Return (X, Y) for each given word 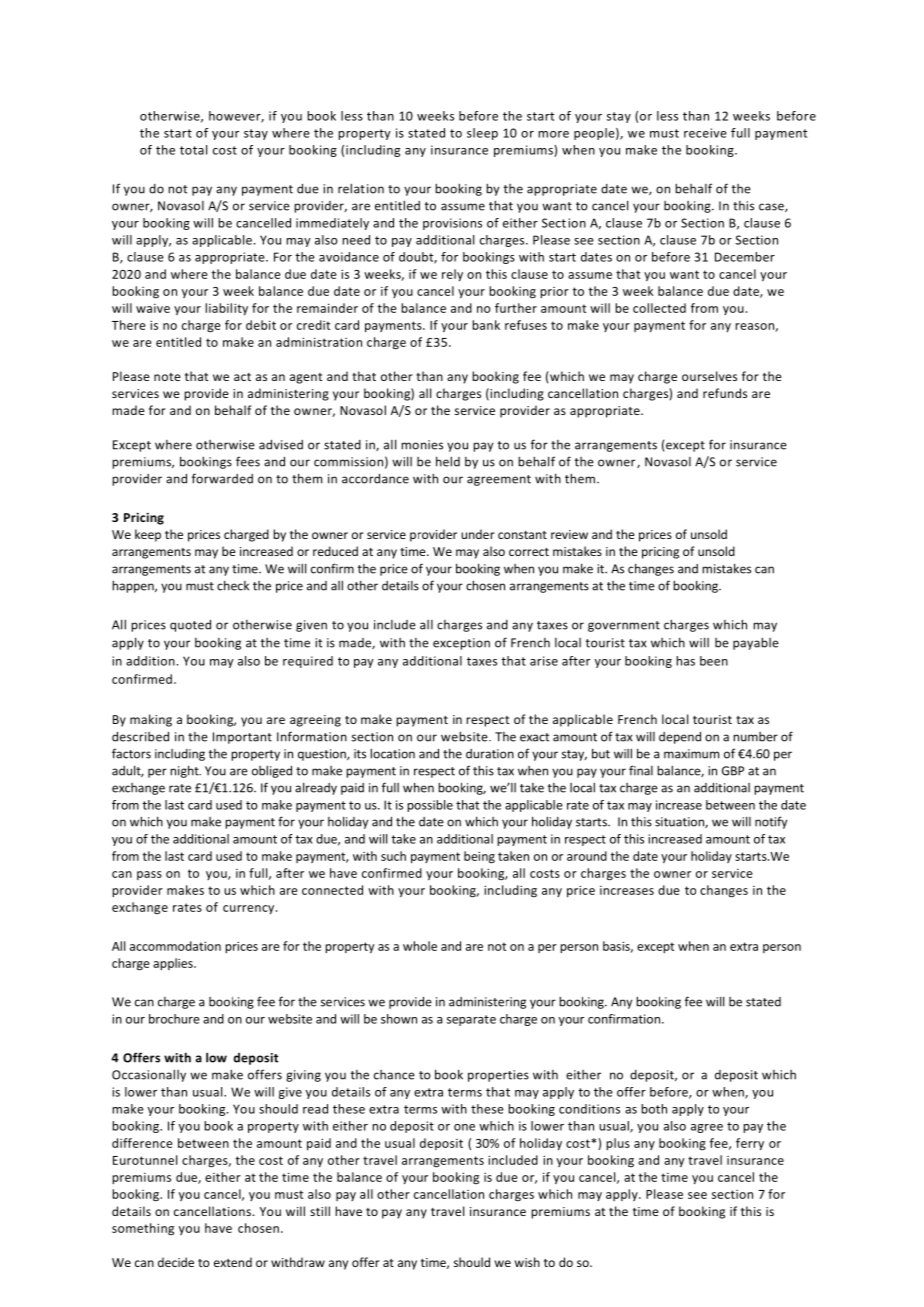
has (685, 661)
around (587, 856)
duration (490, 754)
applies (174, 964)
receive (705, 133)
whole (420, 946)
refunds (725, 393)
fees (248, 461)
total (193, 150)
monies (422, 445)
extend (233, 1262)
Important (242, 738)
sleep (482, 134)
